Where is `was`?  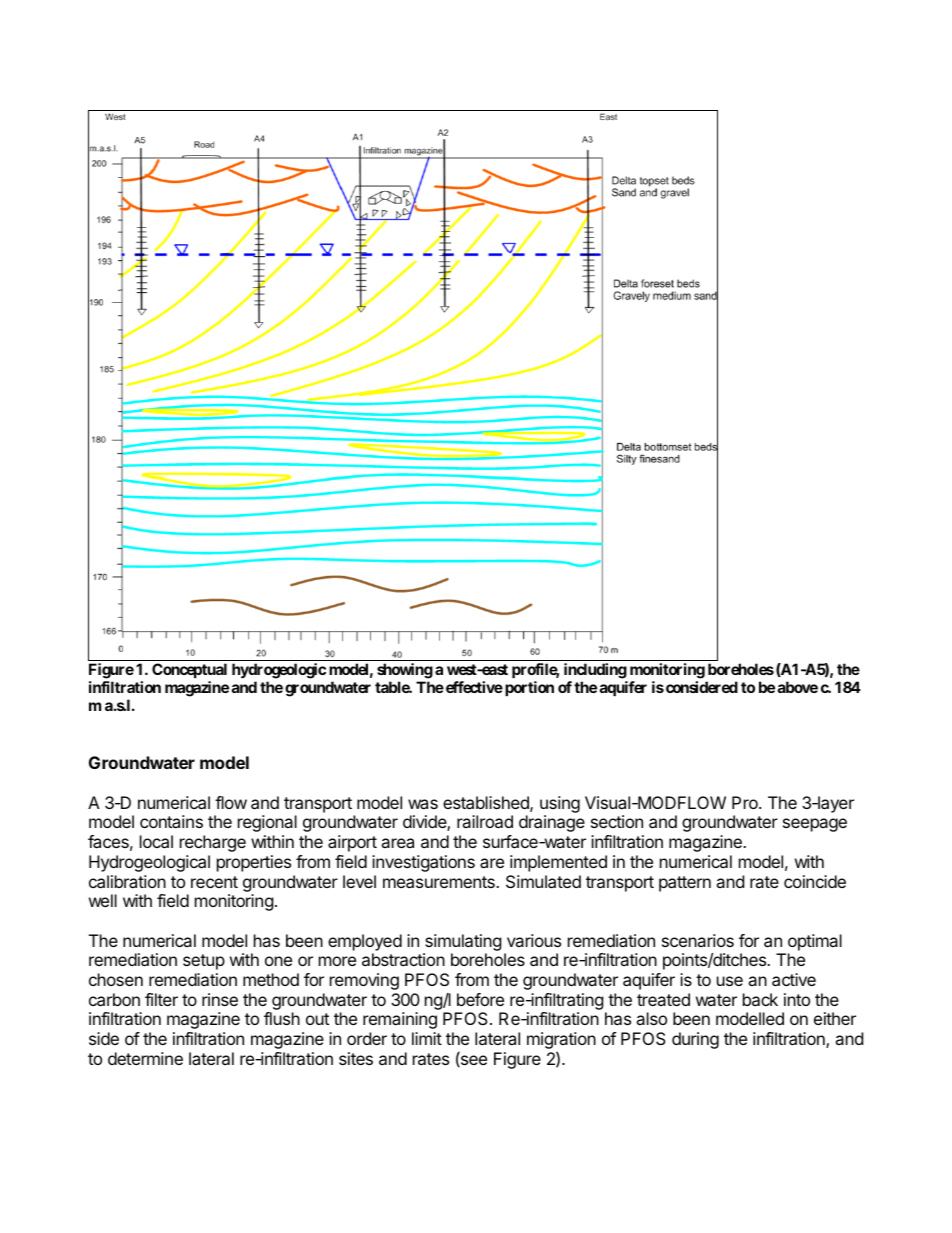
was is located at coordinates (423, 804).
